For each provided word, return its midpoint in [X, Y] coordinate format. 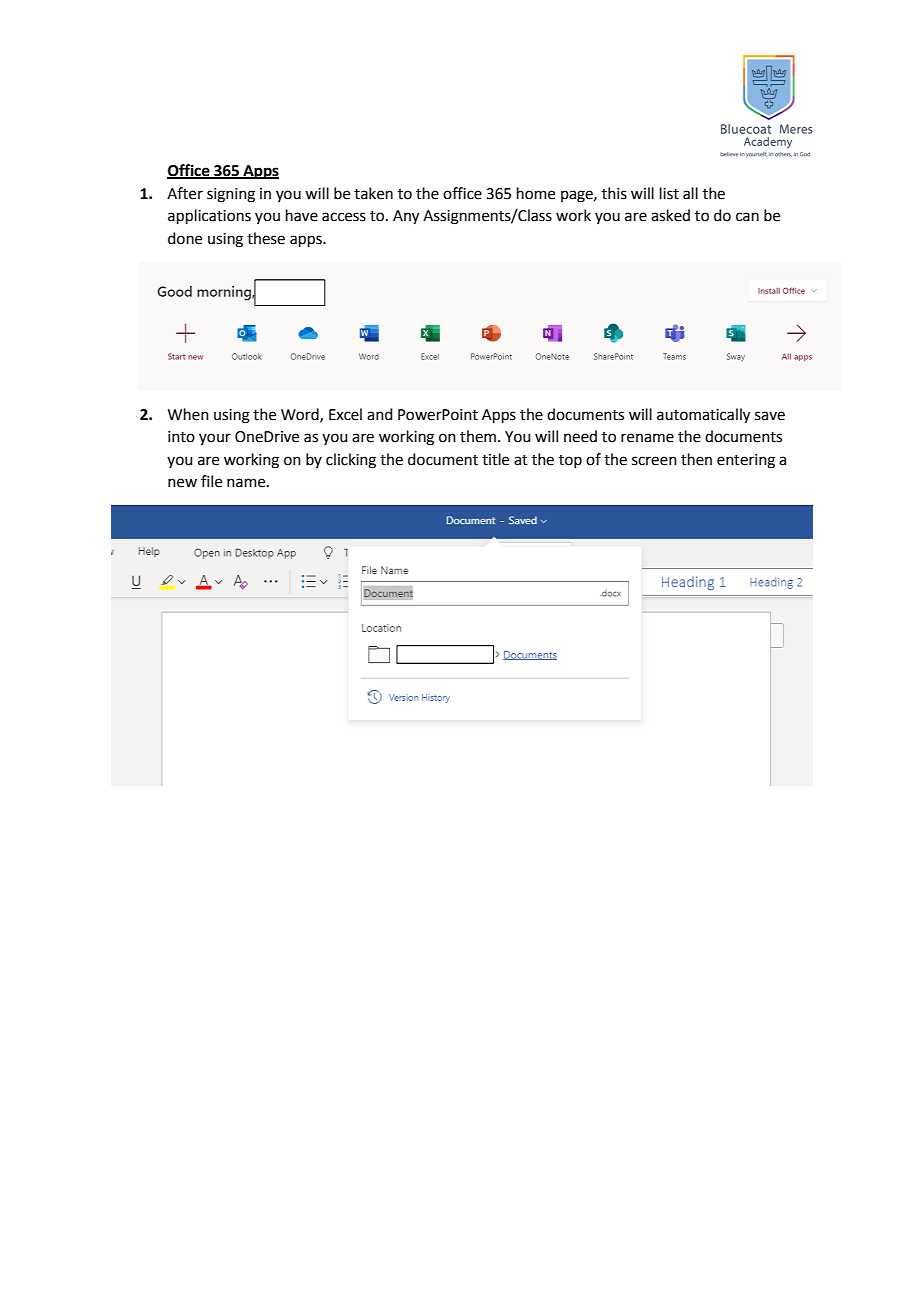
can [747, 217]
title [495, 459]
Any [406, 217]
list [669, 193]
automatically [703, 416]
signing [231, 195]
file [211, 481]
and [380, 414]
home [536, 193]
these [266, 238]
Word [301, 415]
